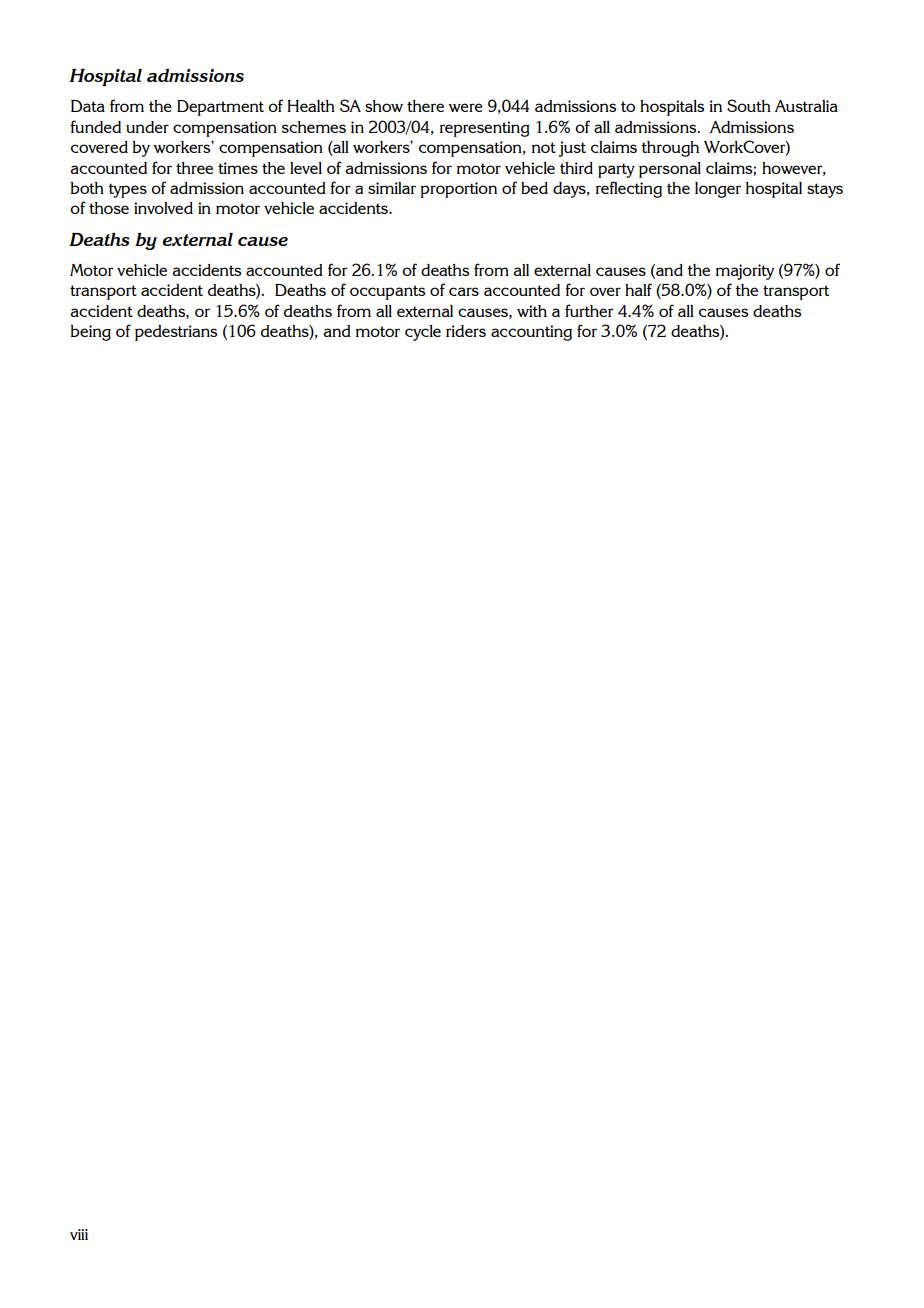 This screenshot has height=1308, width=924. What do you see at coordinates (485, 129) in the screenshot?
I see `representing` at bounding box center [485, 129].
